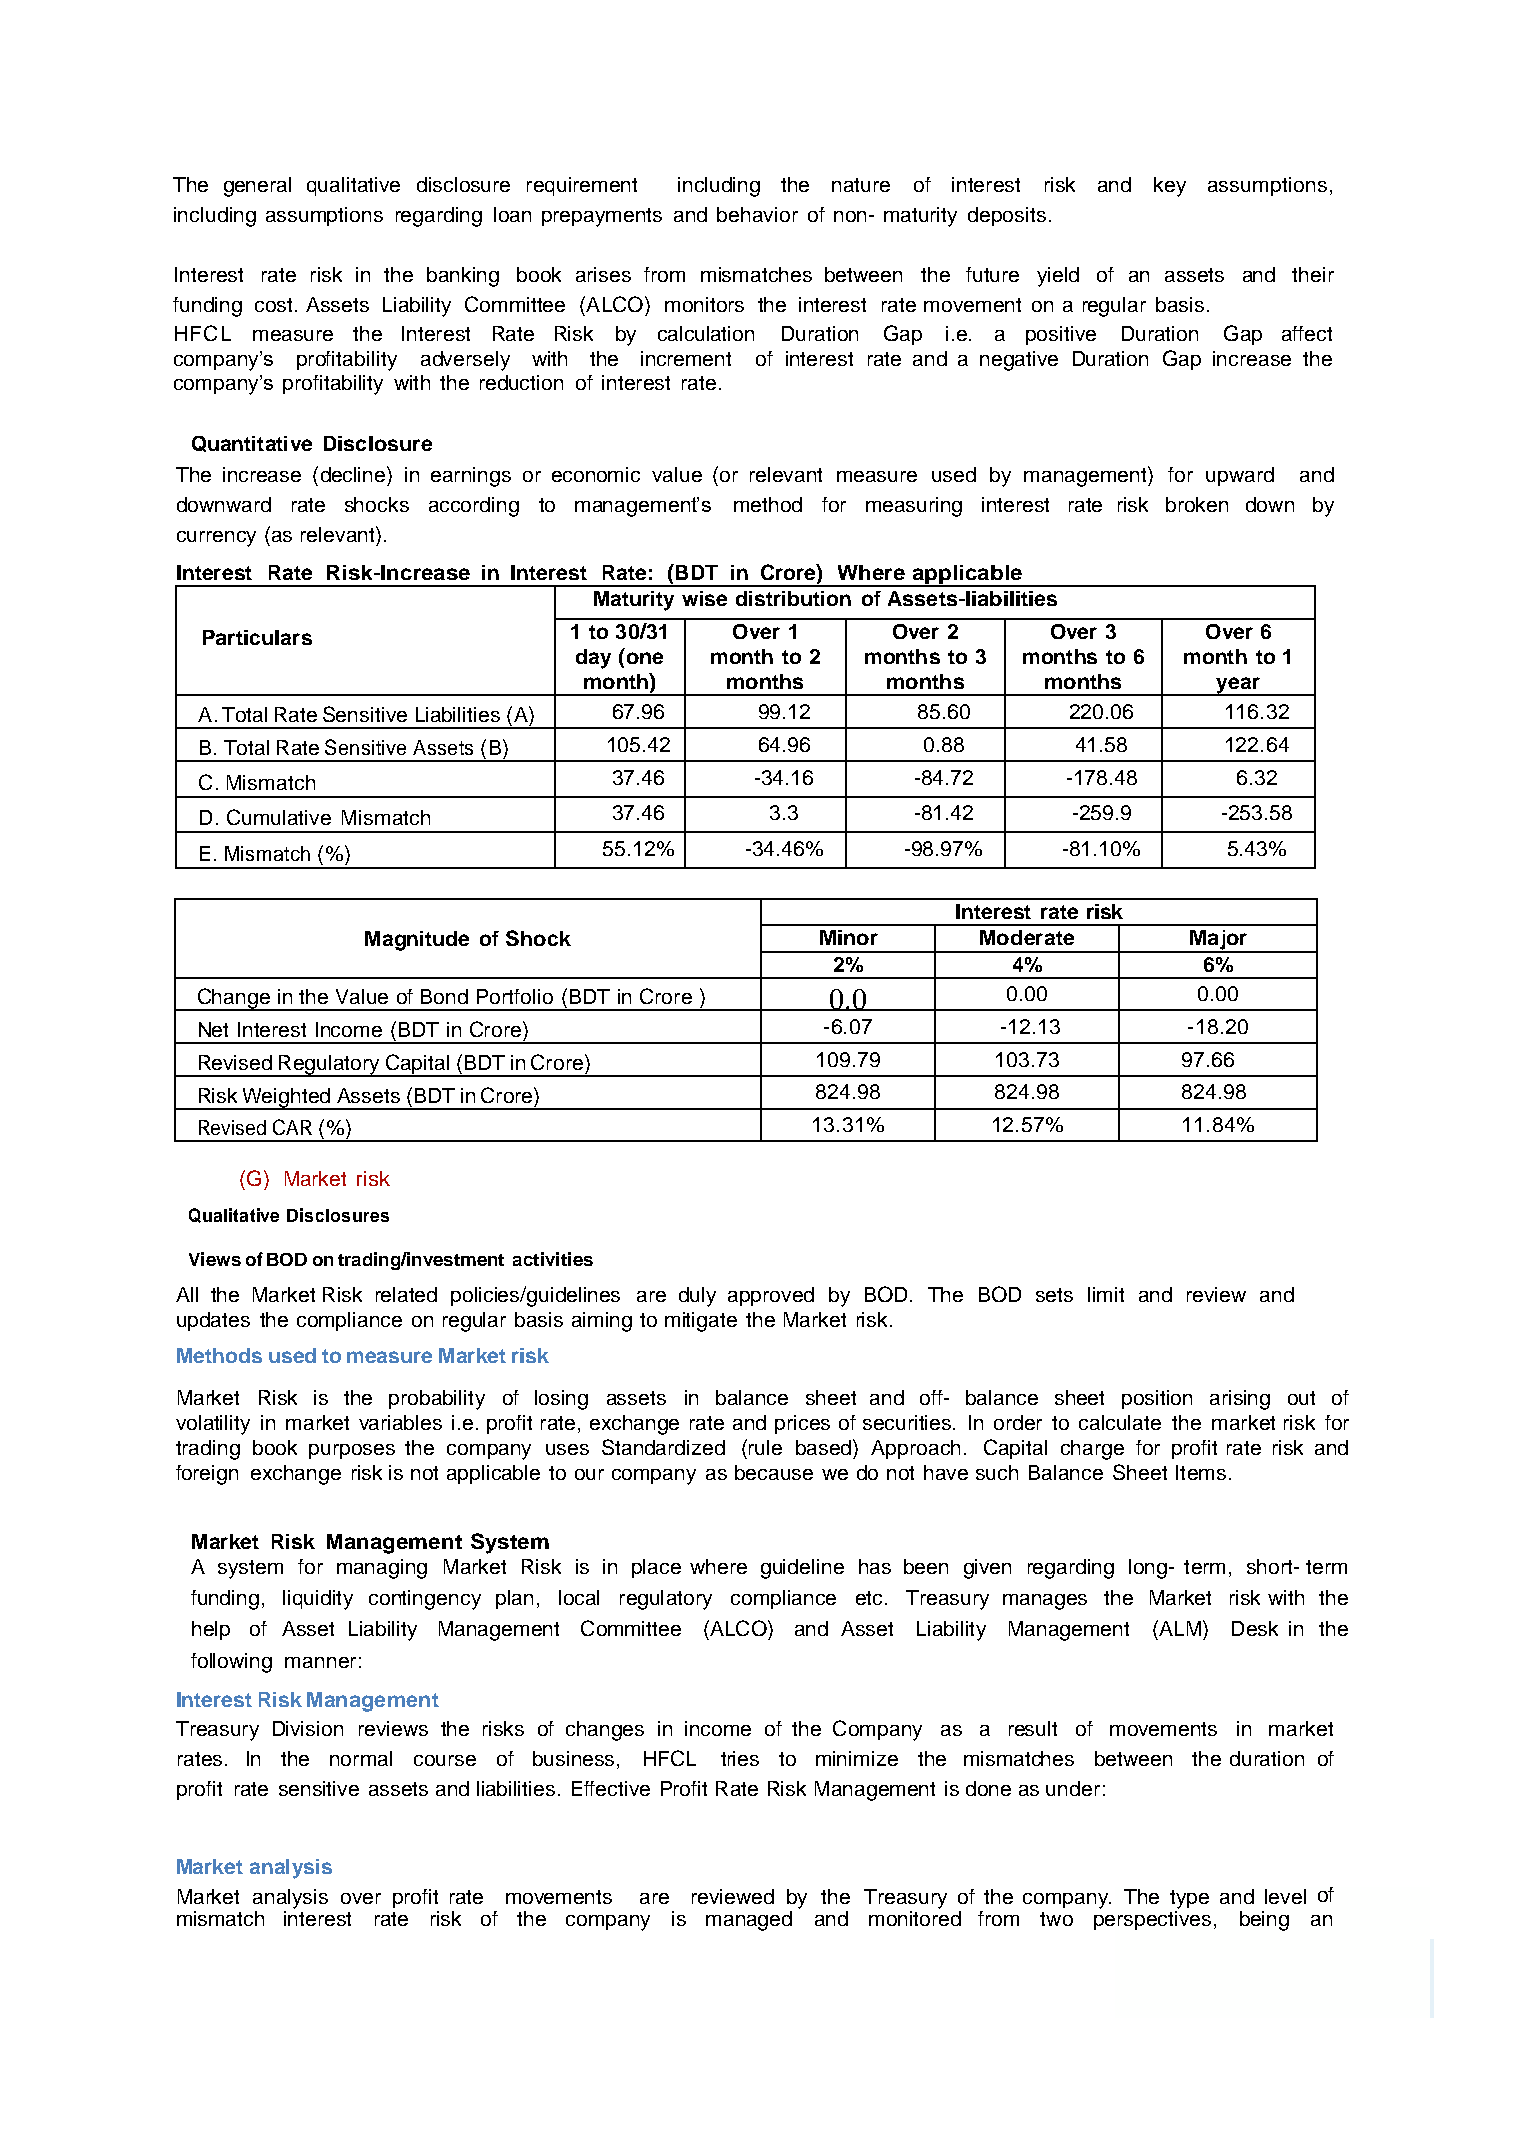 The height and width of the image is (2145, 1519). I want to click on rule, so click(765, 1447).
